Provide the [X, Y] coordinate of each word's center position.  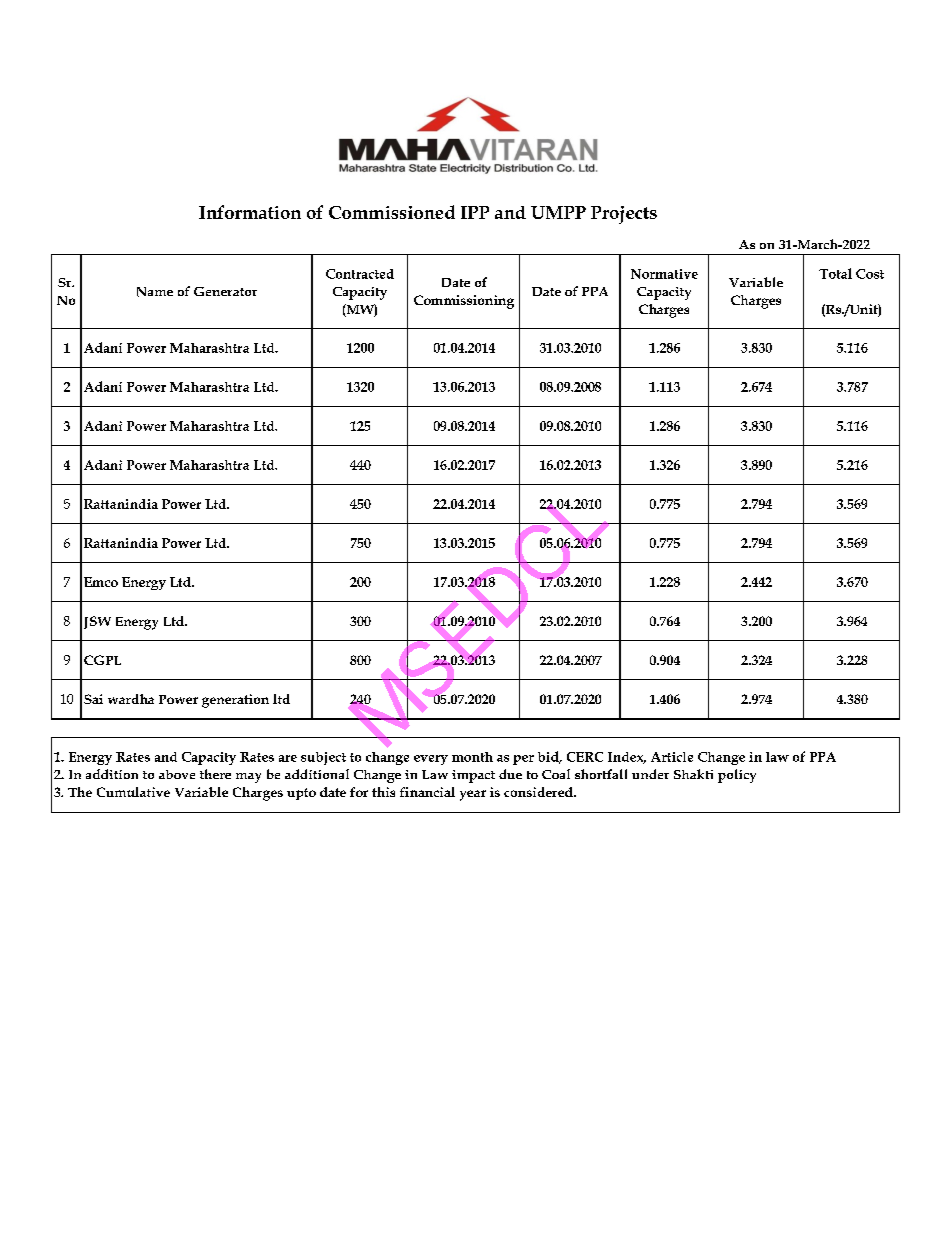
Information [250, 212]
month [472, 757]
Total [835, 273]
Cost [870, 274]
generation [235, 701]
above [177, 774]
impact [473, 776]
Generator [225, 291]
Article [672, 757]
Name [155, 292]
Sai [93, 699]
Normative [664, 274]
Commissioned [392, 212]
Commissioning [464, 302]
